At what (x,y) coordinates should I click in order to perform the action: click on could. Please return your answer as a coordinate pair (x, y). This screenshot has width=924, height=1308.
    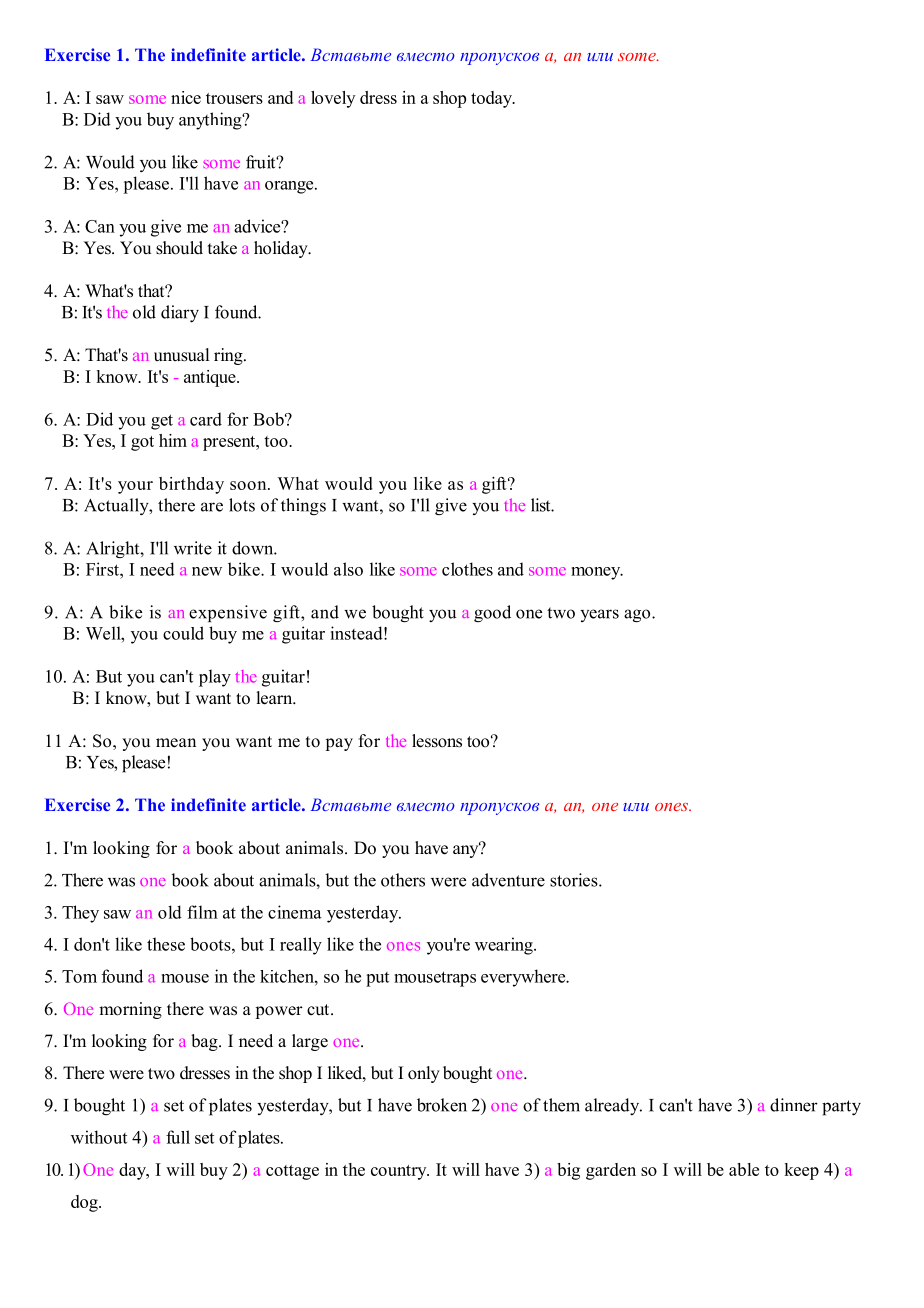
    Looking at the image, I should click on (183, 633).
